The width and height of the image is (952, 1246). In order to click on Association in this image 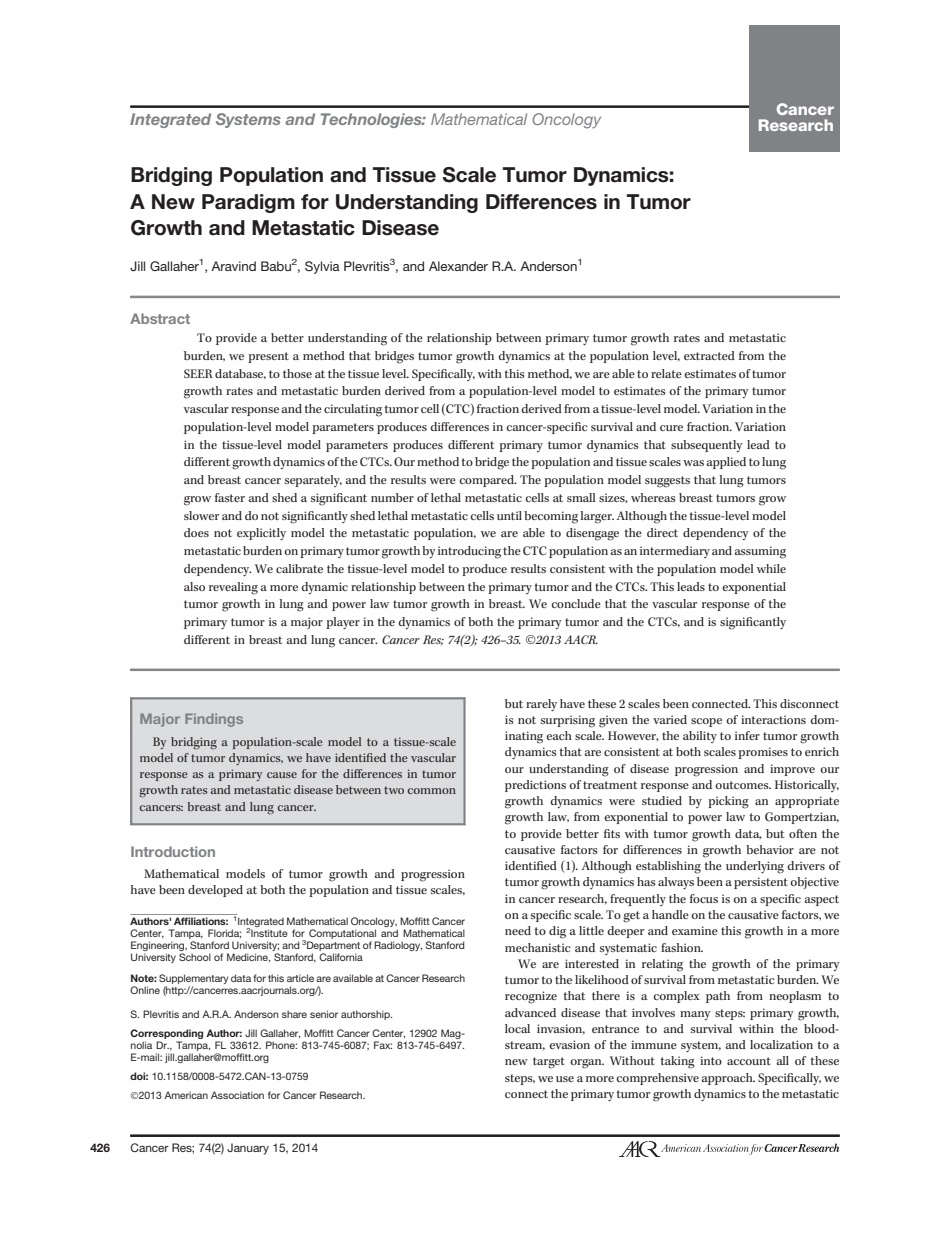, I will do `click(237, 1095)`.
